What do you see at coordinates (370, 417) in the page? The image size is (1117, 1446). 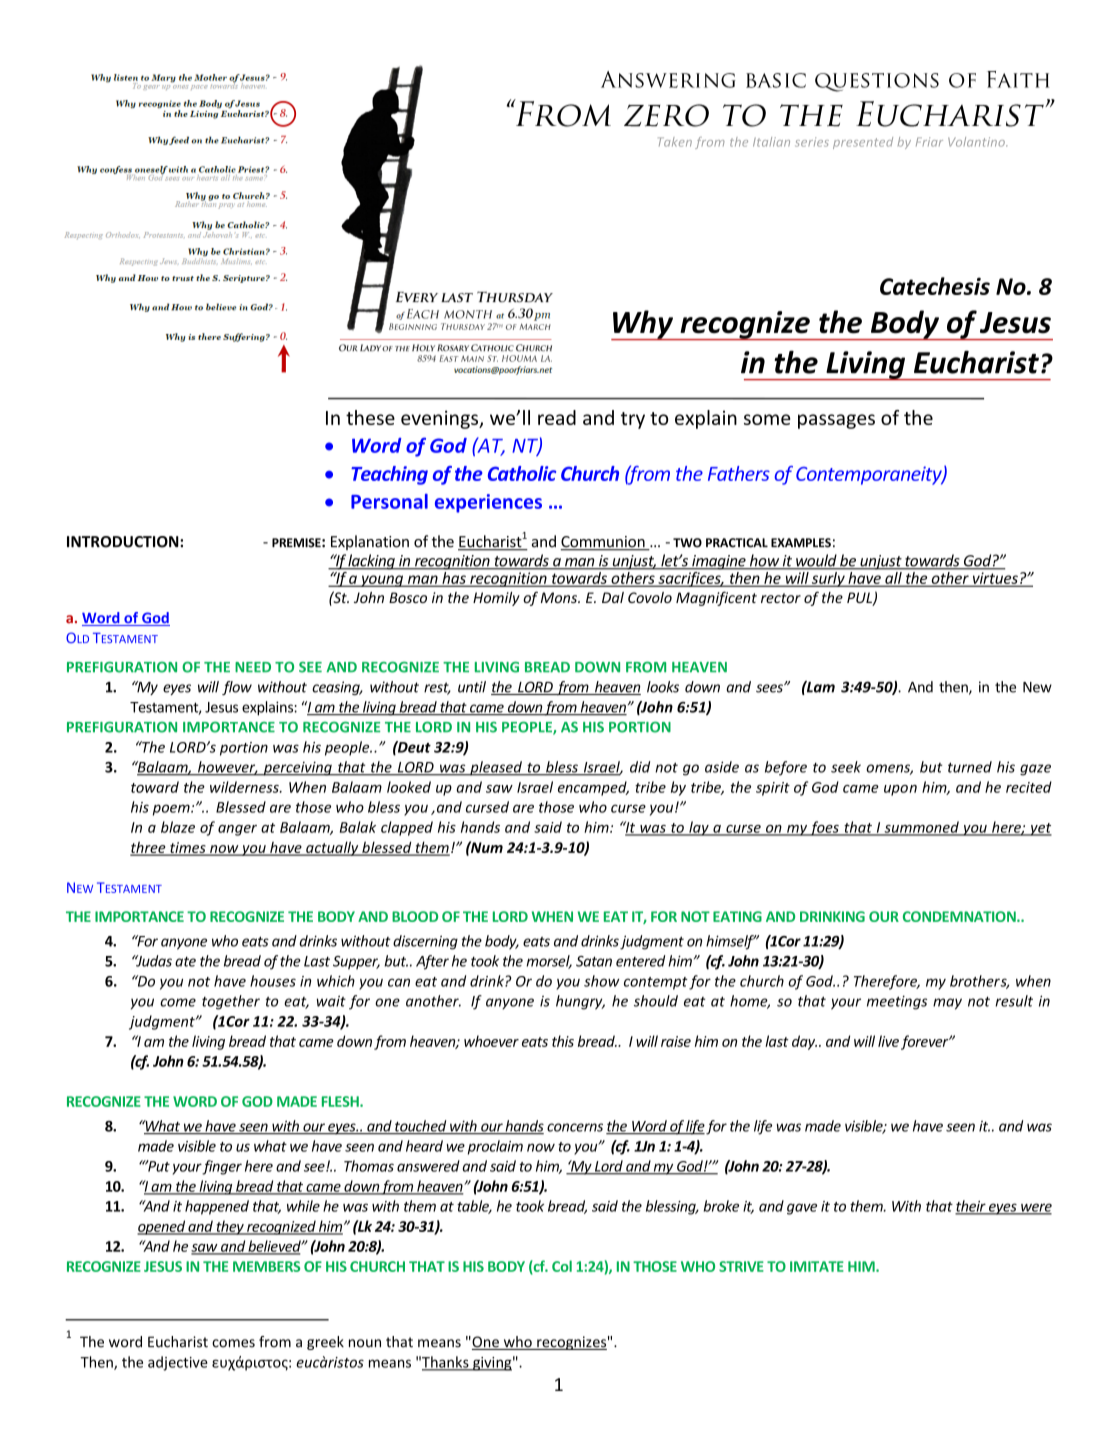 I see `these` at bounding box center [370, 417].
